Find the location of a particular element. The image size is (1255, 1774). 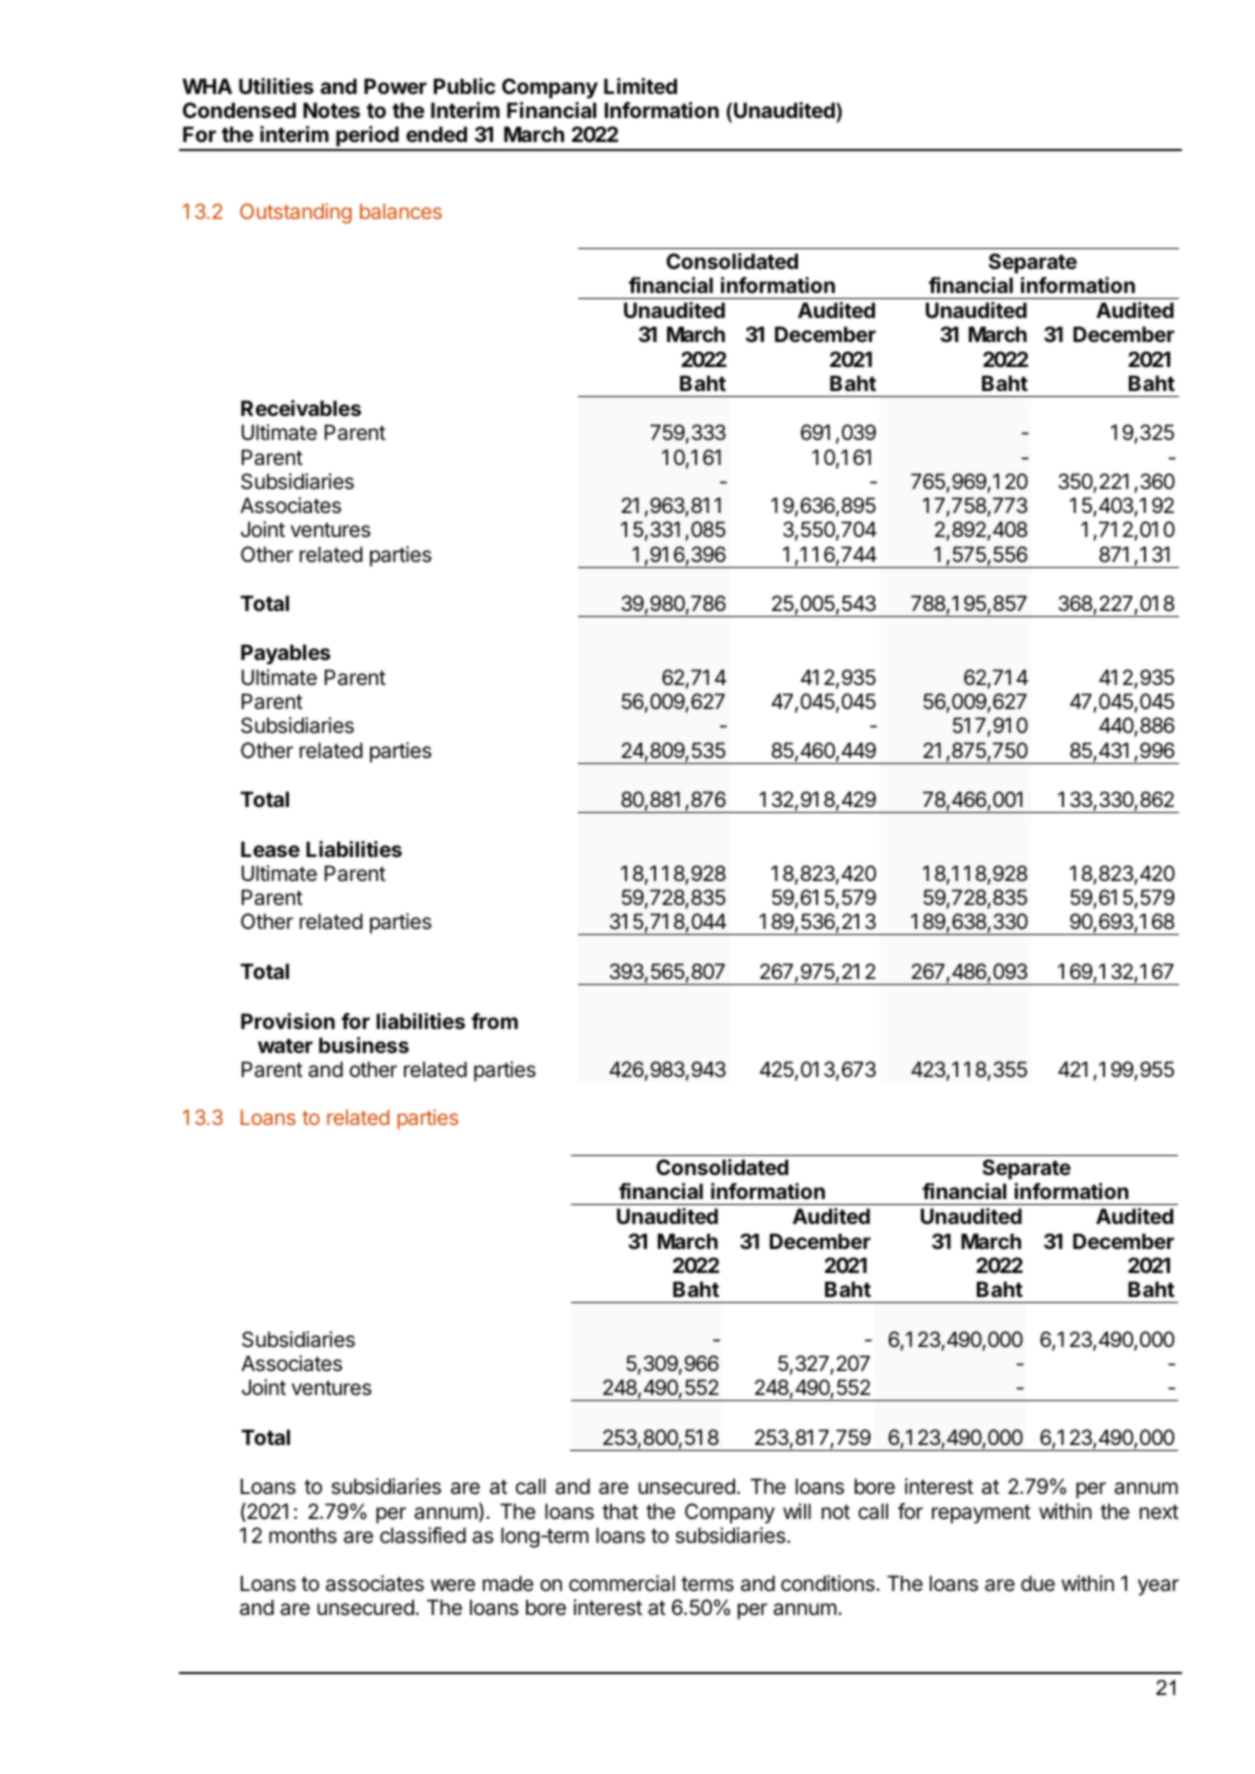

Limited is located at coordinates (640, 86).
